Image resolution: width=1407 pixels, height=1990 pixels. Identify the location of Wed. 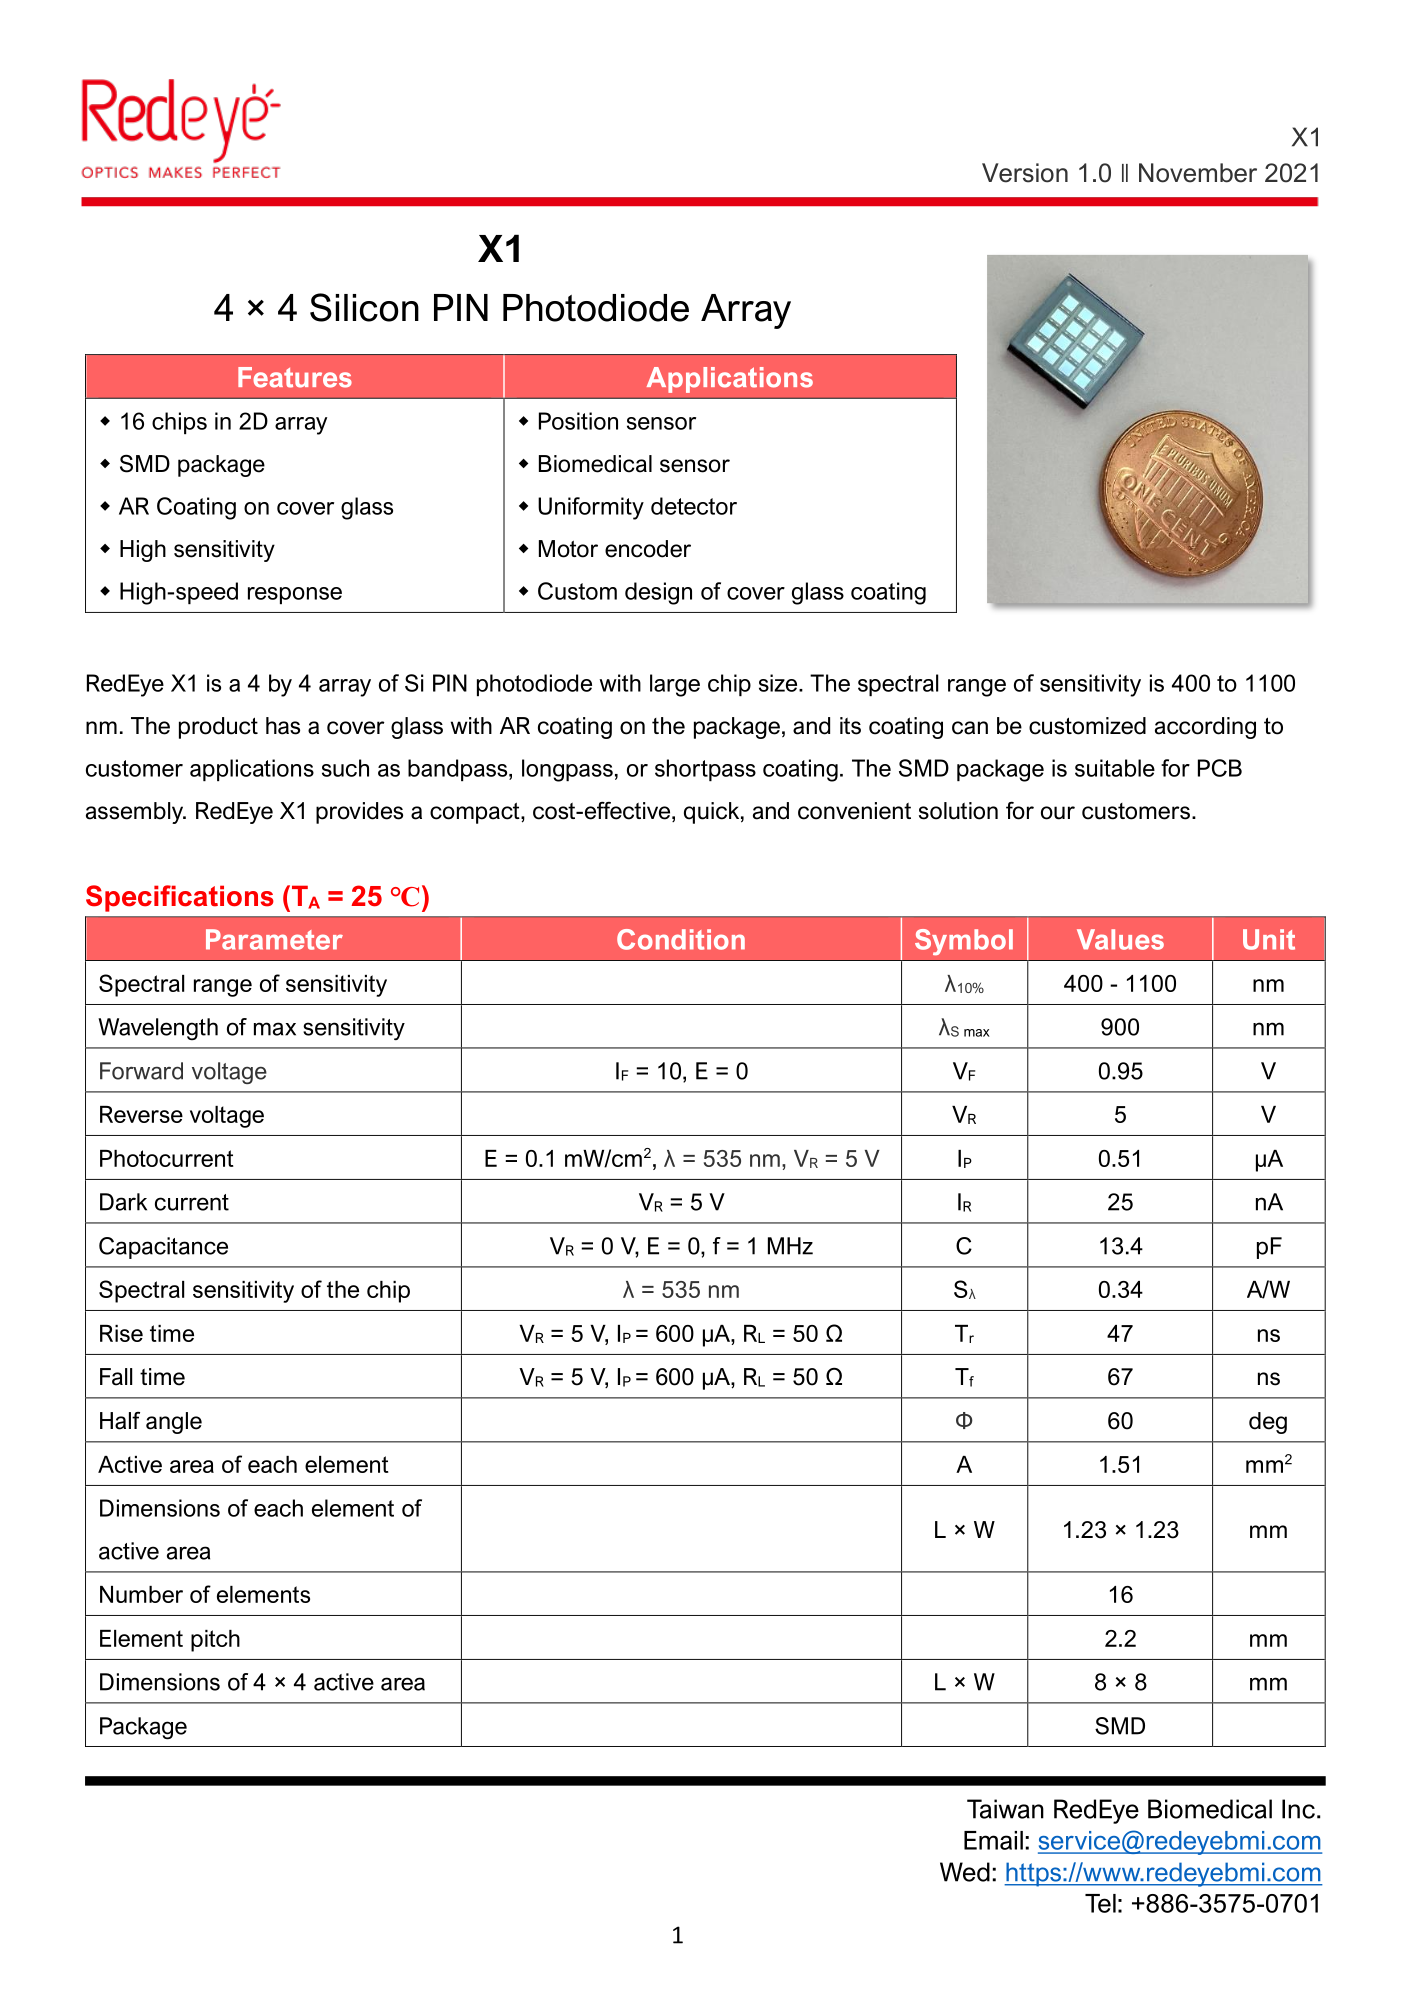
(965, 1872).
